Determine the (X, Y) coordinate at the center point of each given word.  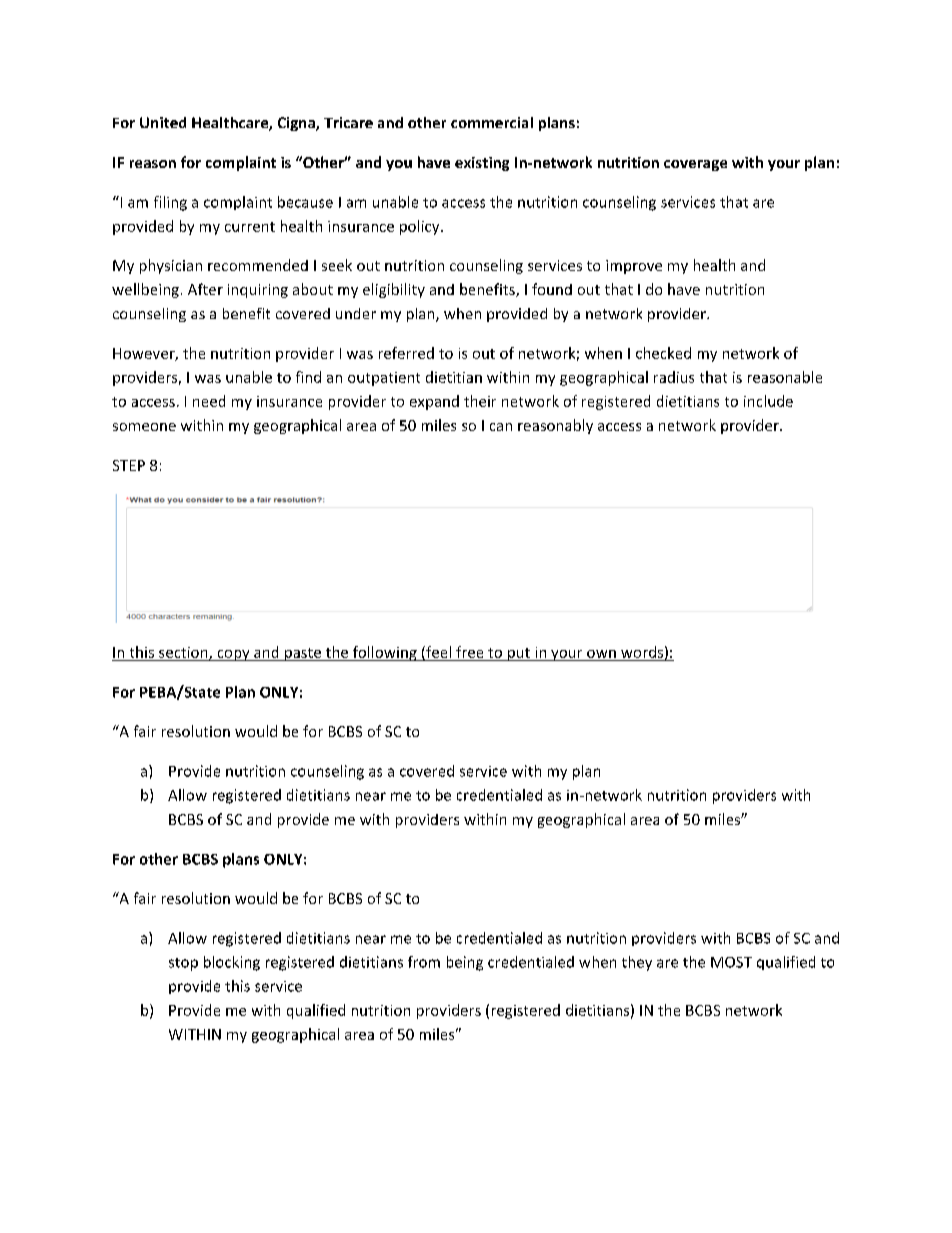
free (469, 652)
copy (233, 655)
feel (437, 653)
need (209, 401)
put (519, 654)
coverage (695, 165)
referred (406, 353)
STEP (129, 465)
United (163, 122)
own (601, 654)
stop (183, 964)
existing (482, 164)
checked (663, 353)
